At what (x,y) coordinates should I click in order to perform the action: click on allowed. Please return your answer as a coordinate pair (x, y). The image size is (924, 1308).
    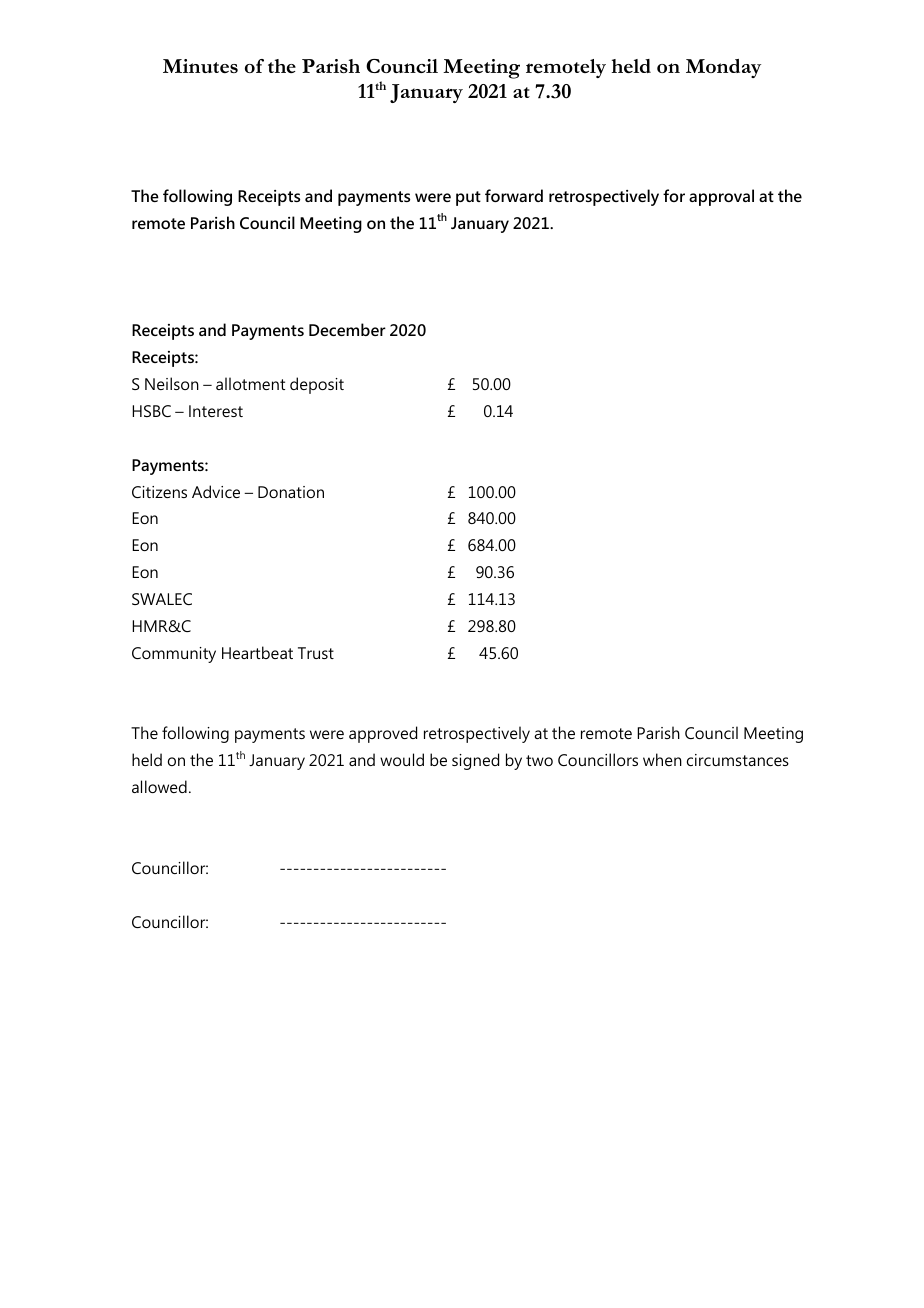
    Looking at the image, I should click on (159, 786).
